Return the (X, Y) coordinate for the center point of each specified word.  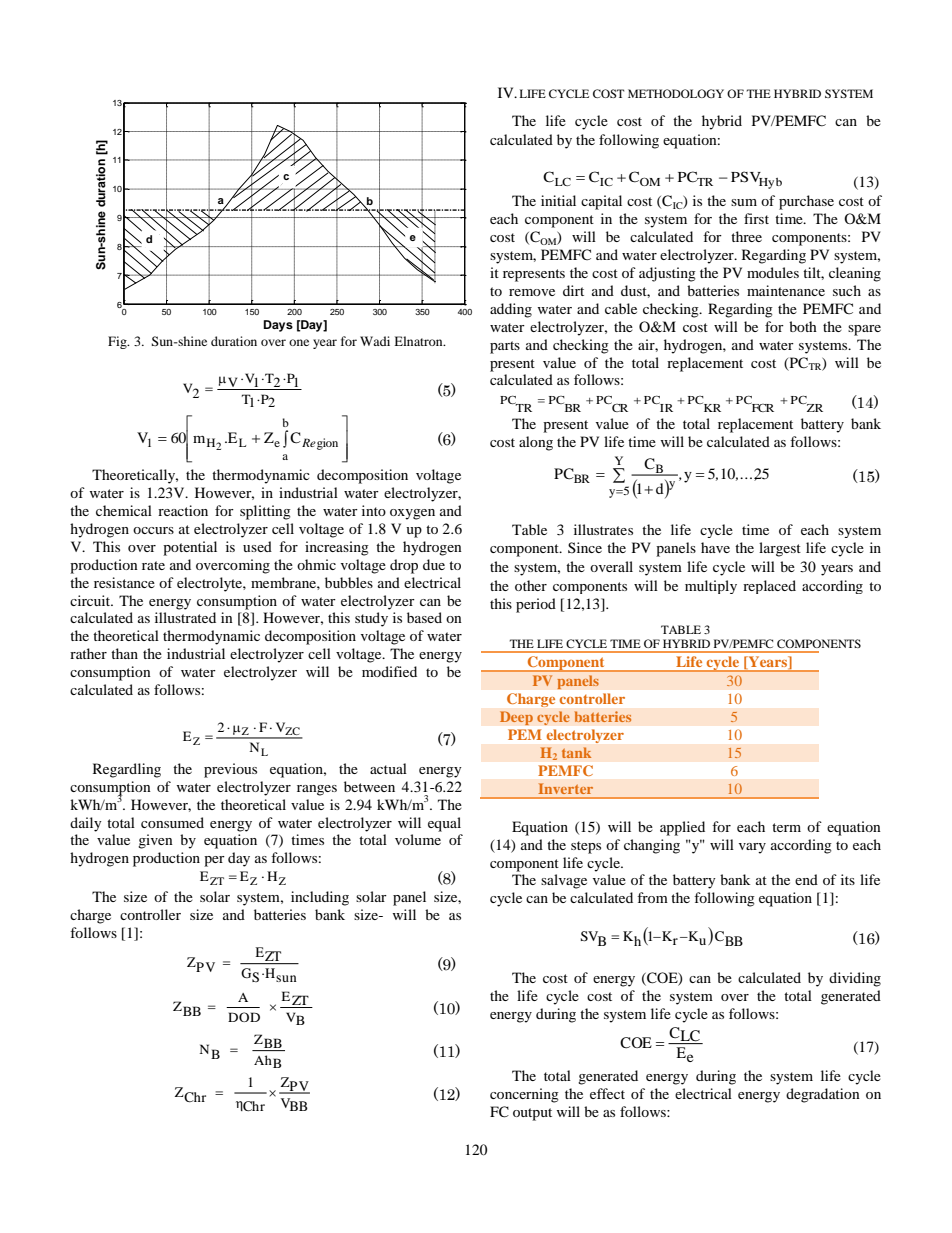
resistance (124, 582)
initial (558, 200)
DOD (244, 1017)
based (424, 617)
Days (278, 326)
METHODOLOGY (676, 93)
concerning (524, 1095)
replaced (769, 587)
